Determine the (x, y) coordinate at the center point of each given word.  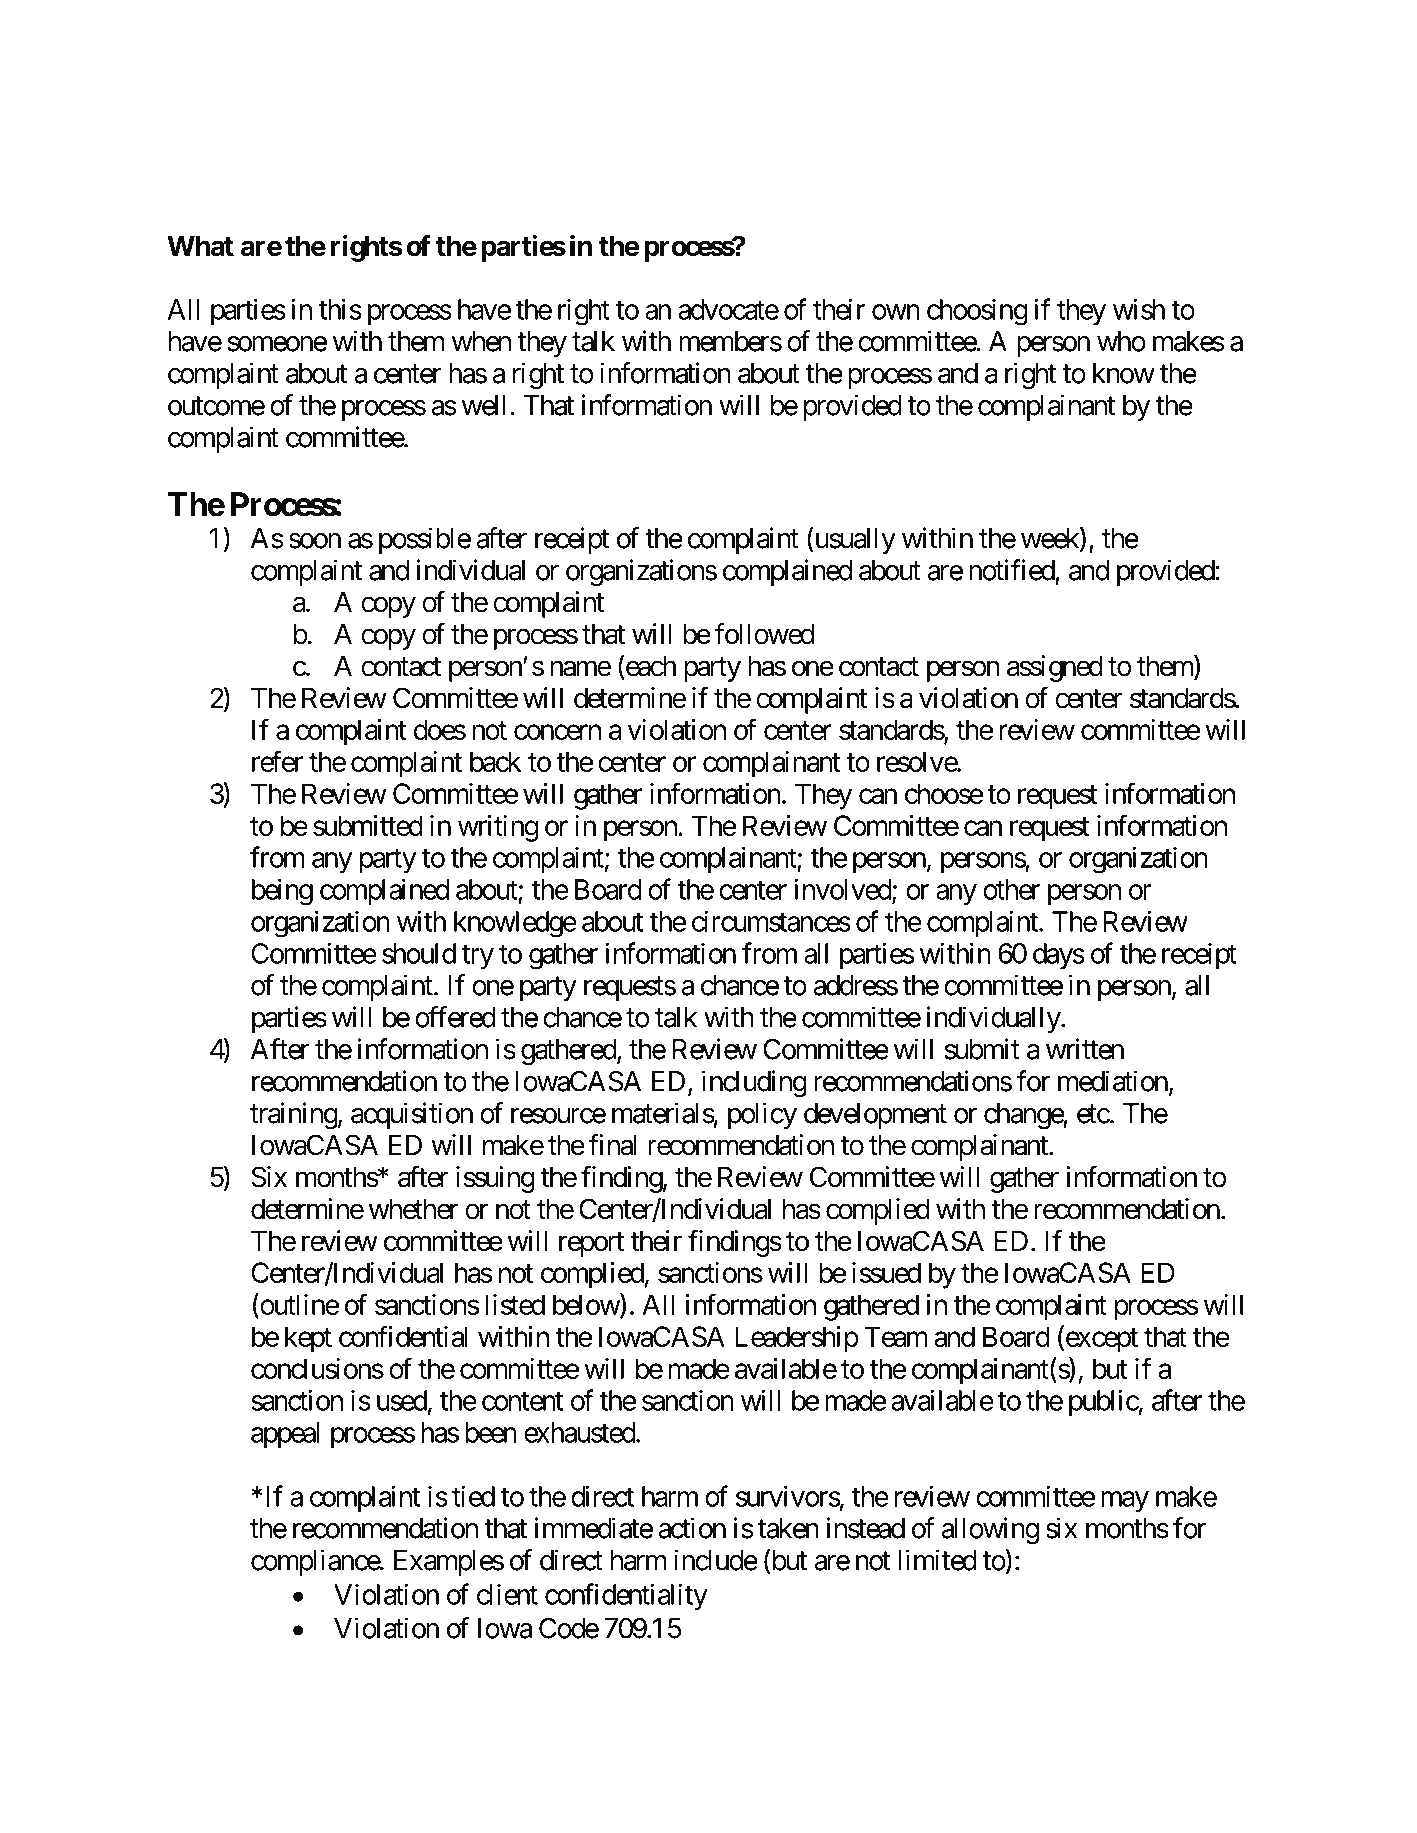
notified (1012, 570)
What (200, 246)
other (1011, 889)
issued (886, 1272)
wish (1139, 309)
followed (764, 634)
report (591, 1244)
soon (315, 541)
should (419, 953)
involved (844, 890)
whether (413, 1209)
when (481, 341)
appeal (285, 1435)
